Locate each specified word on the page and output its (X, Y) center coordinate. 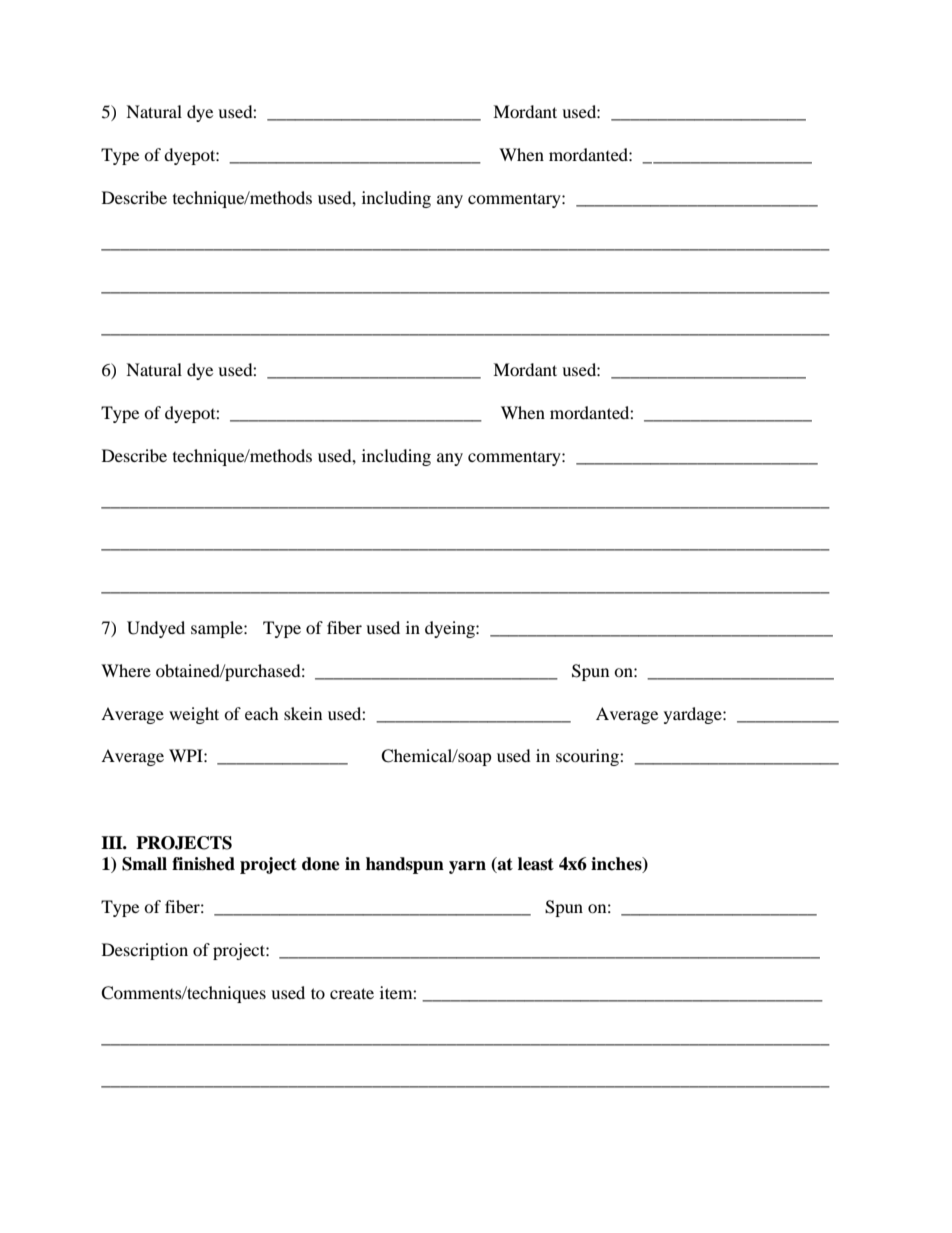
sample (218, 629)
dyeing (451, 629)
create (352, 993)
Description (145, 951)
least (536, 864)
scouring (588, 757)
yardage (694, 715)
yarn (467, 867)
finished (203, 864)
